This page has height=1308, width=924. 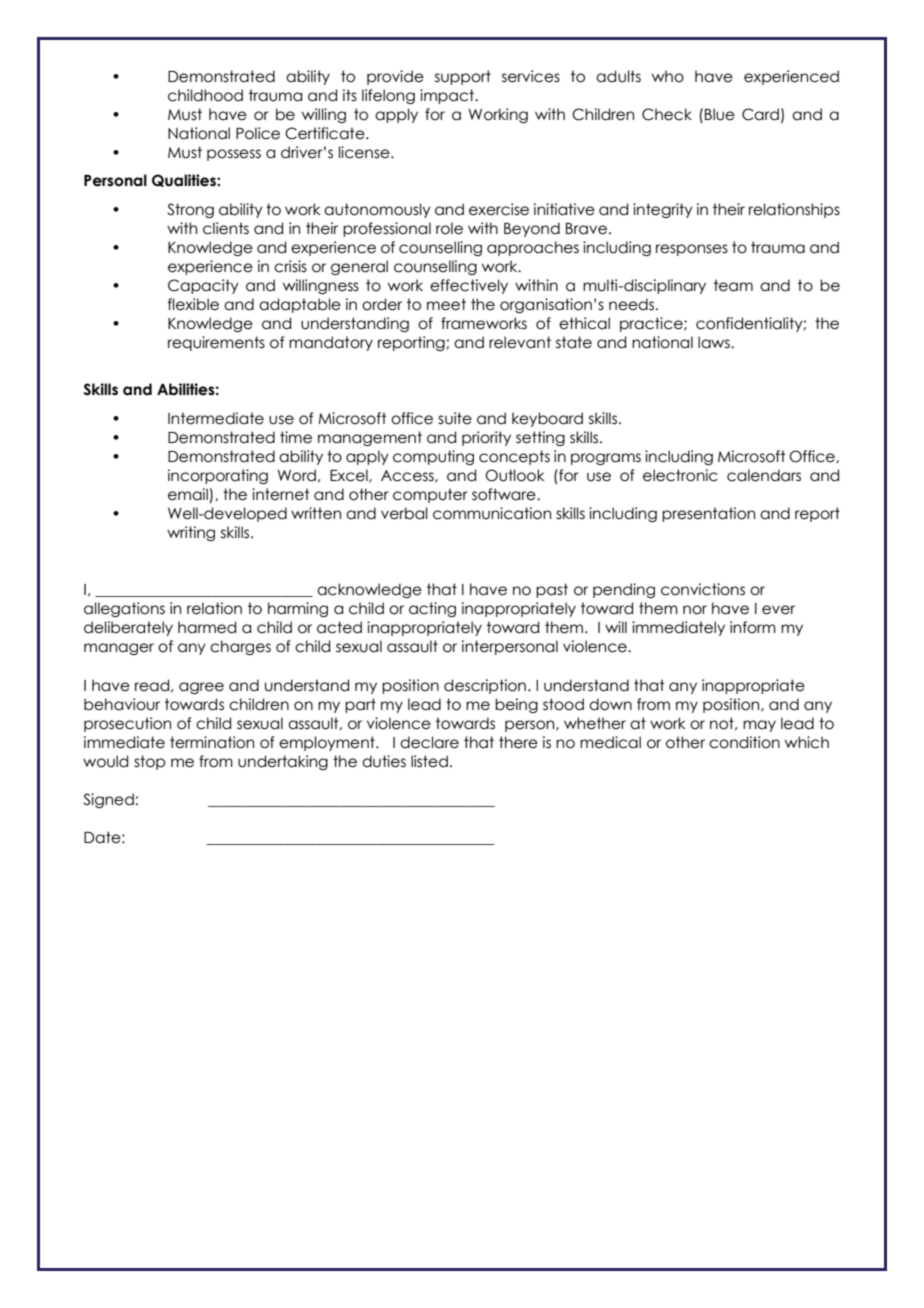 What do you see at coordinates (492, 513) in the page?
I see `communication` at bounding box center [492, 513].
